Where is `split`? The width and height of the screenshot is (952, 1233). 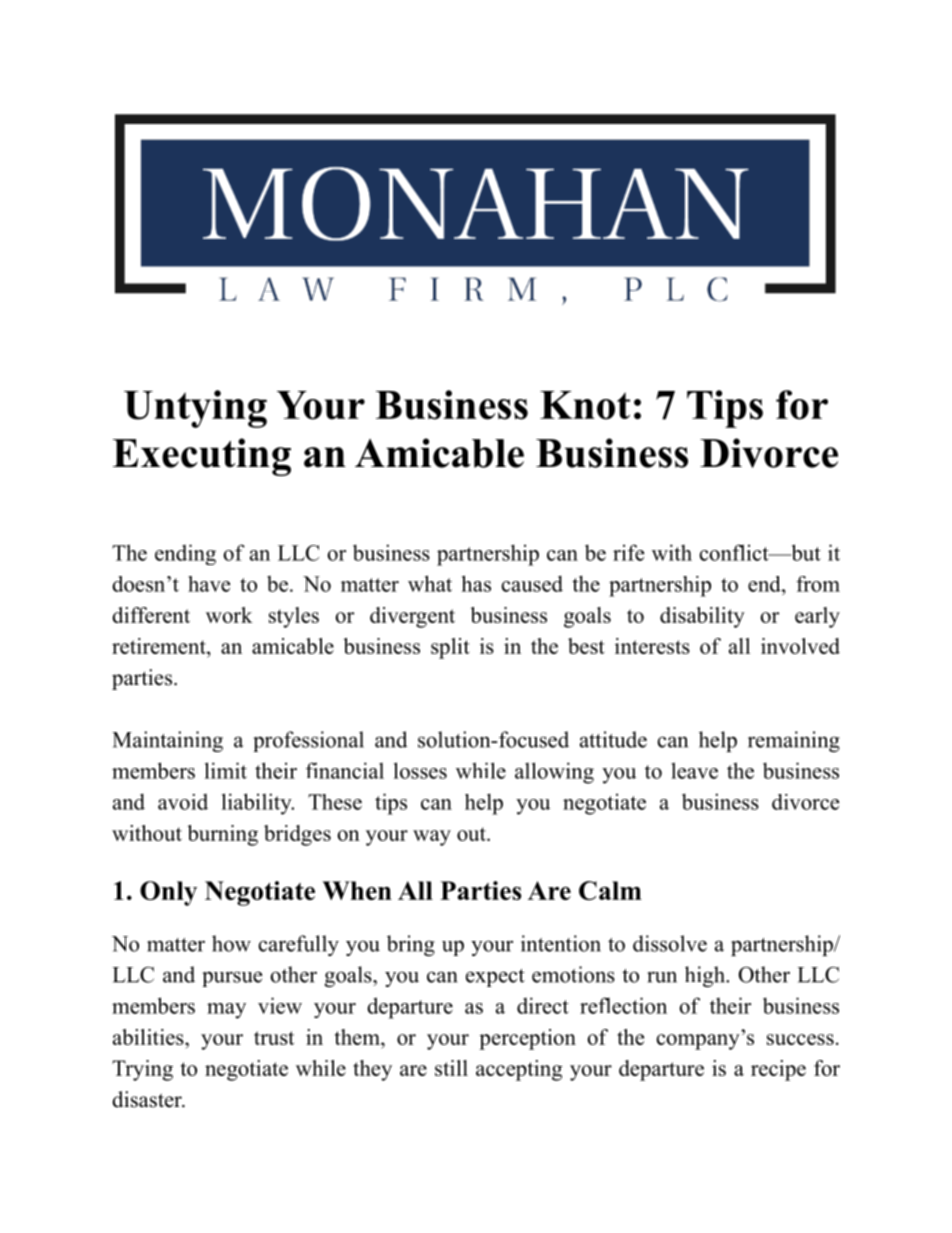 split is located at coordinates (450, 648).
